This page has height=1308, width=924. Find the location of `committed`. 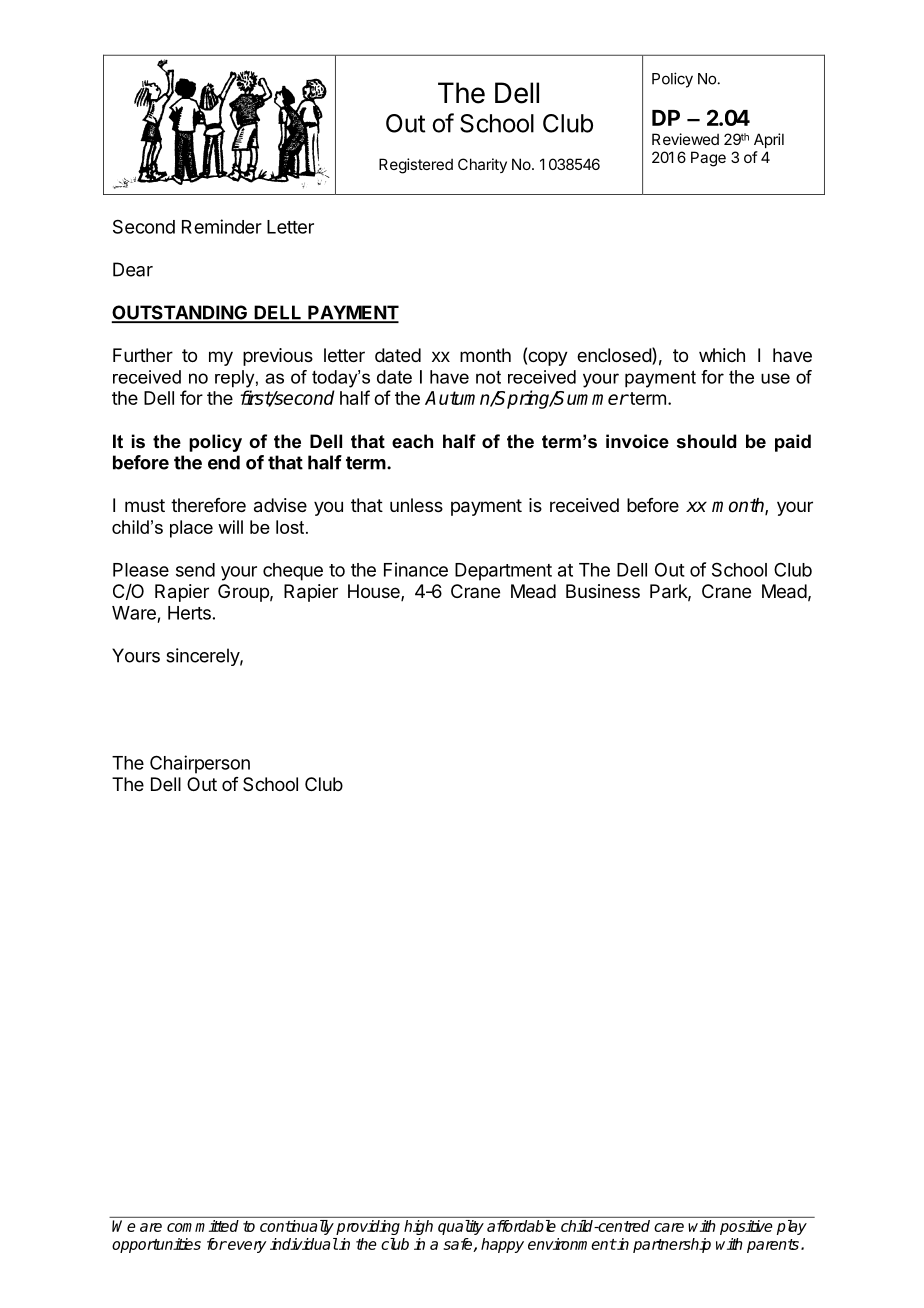

committed is located at coordinates (203, 1226).
